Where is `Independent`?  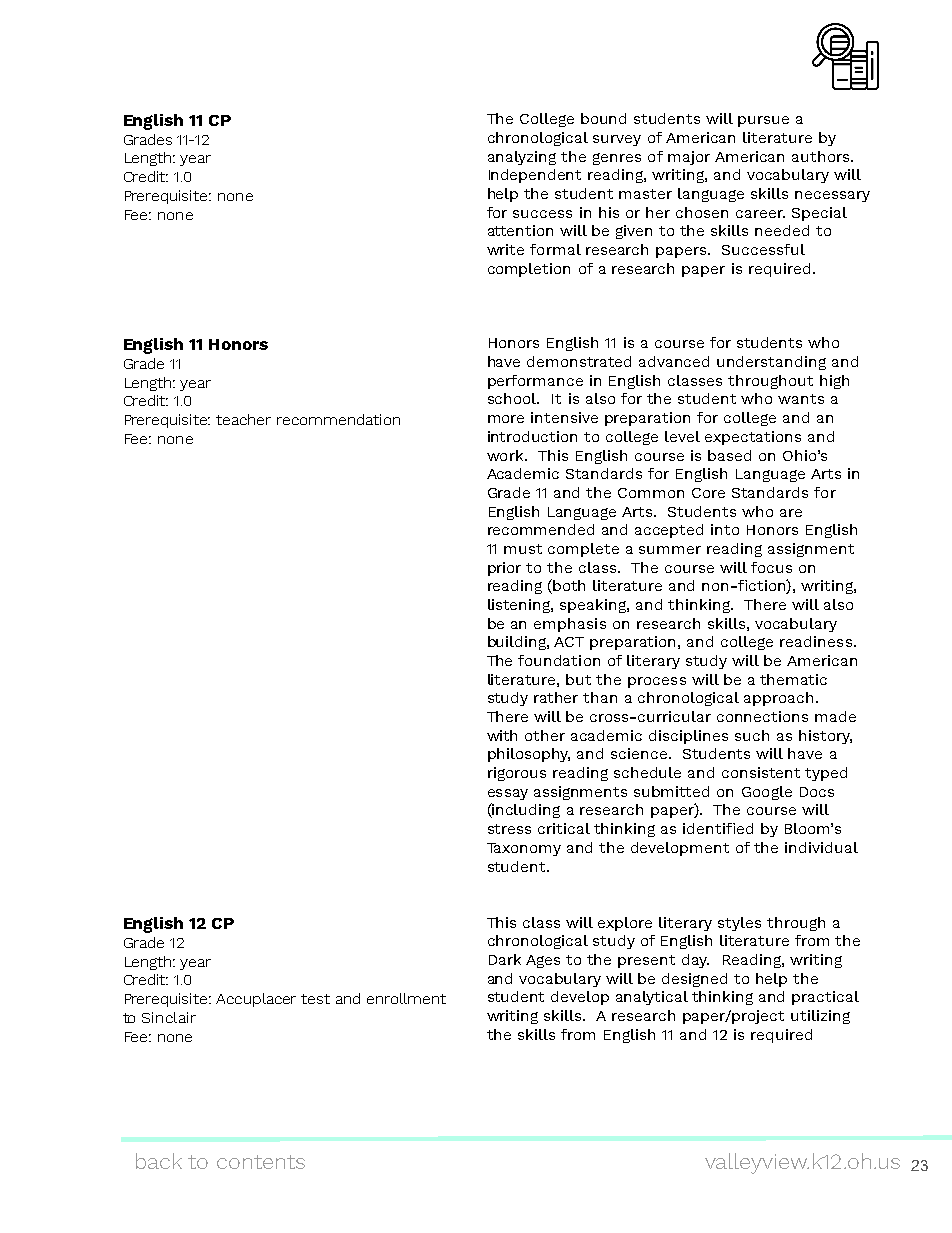 Independent is located at coordinates (535, 176).
